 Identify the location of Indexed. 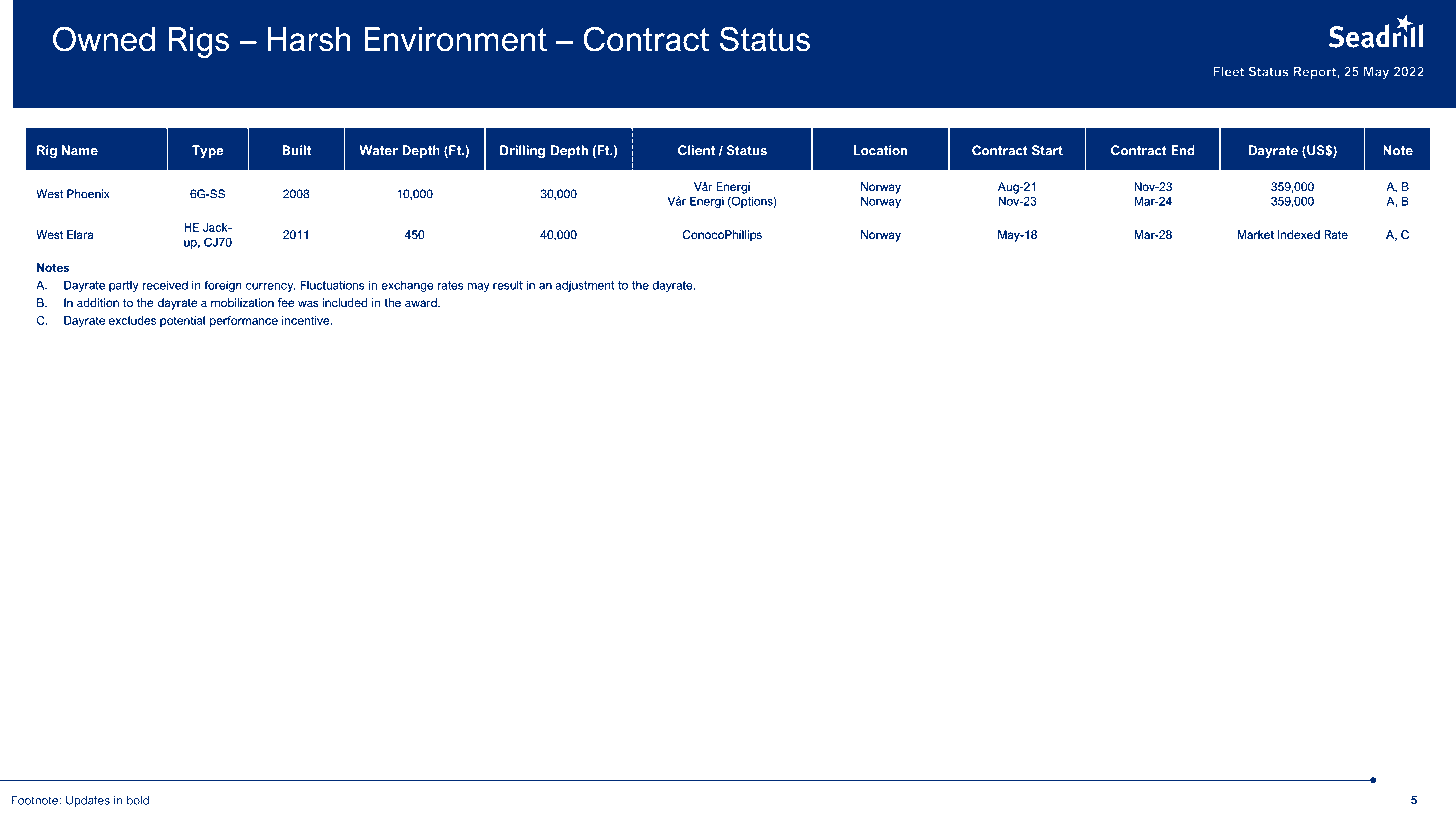
(1299, 234).
